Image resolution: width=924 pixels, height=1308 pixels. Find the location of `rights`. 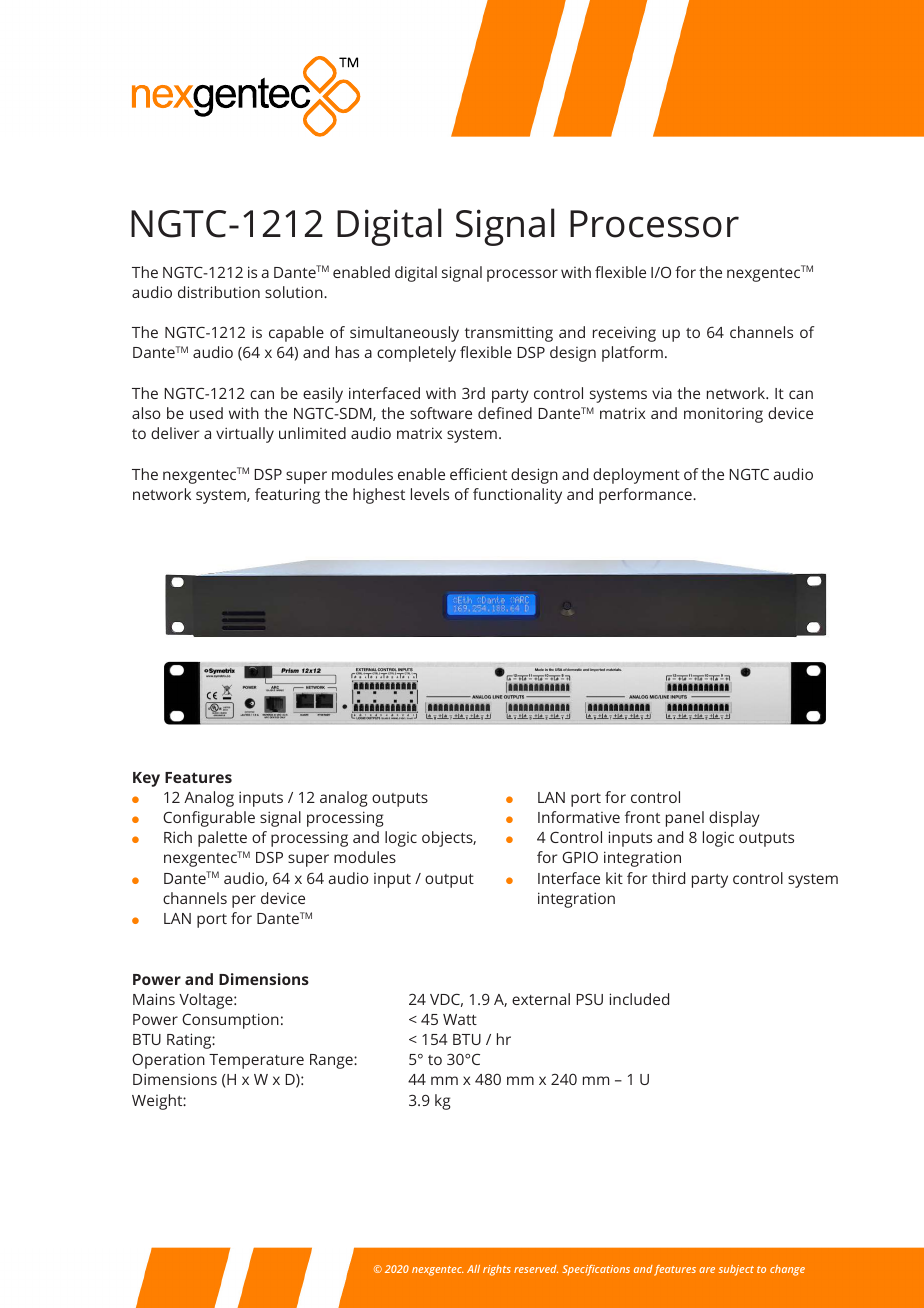

rights is located at coordinates (497, 1270).
